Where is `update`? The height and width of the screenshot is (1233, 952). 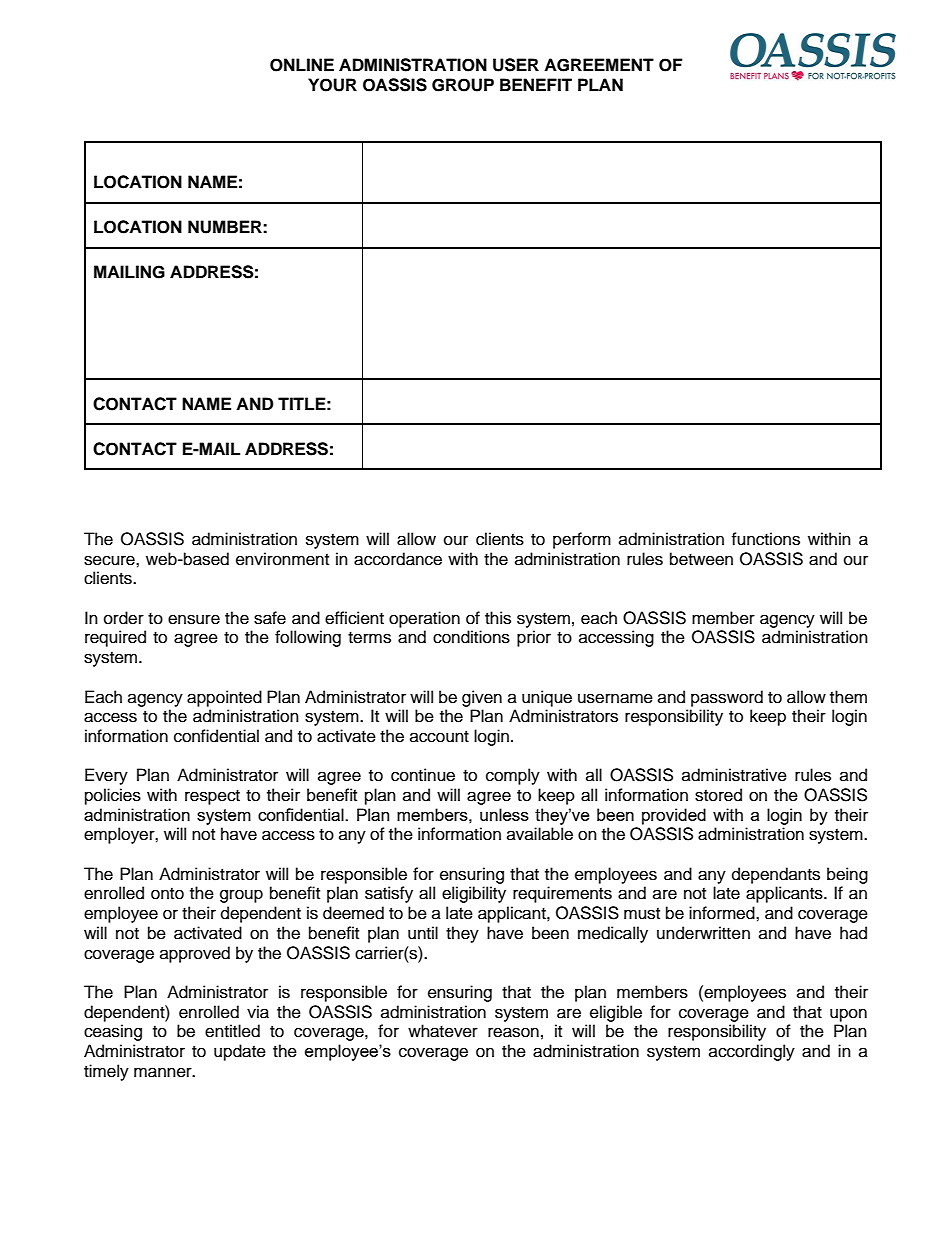 update is located at coordinates (240, 1052).
